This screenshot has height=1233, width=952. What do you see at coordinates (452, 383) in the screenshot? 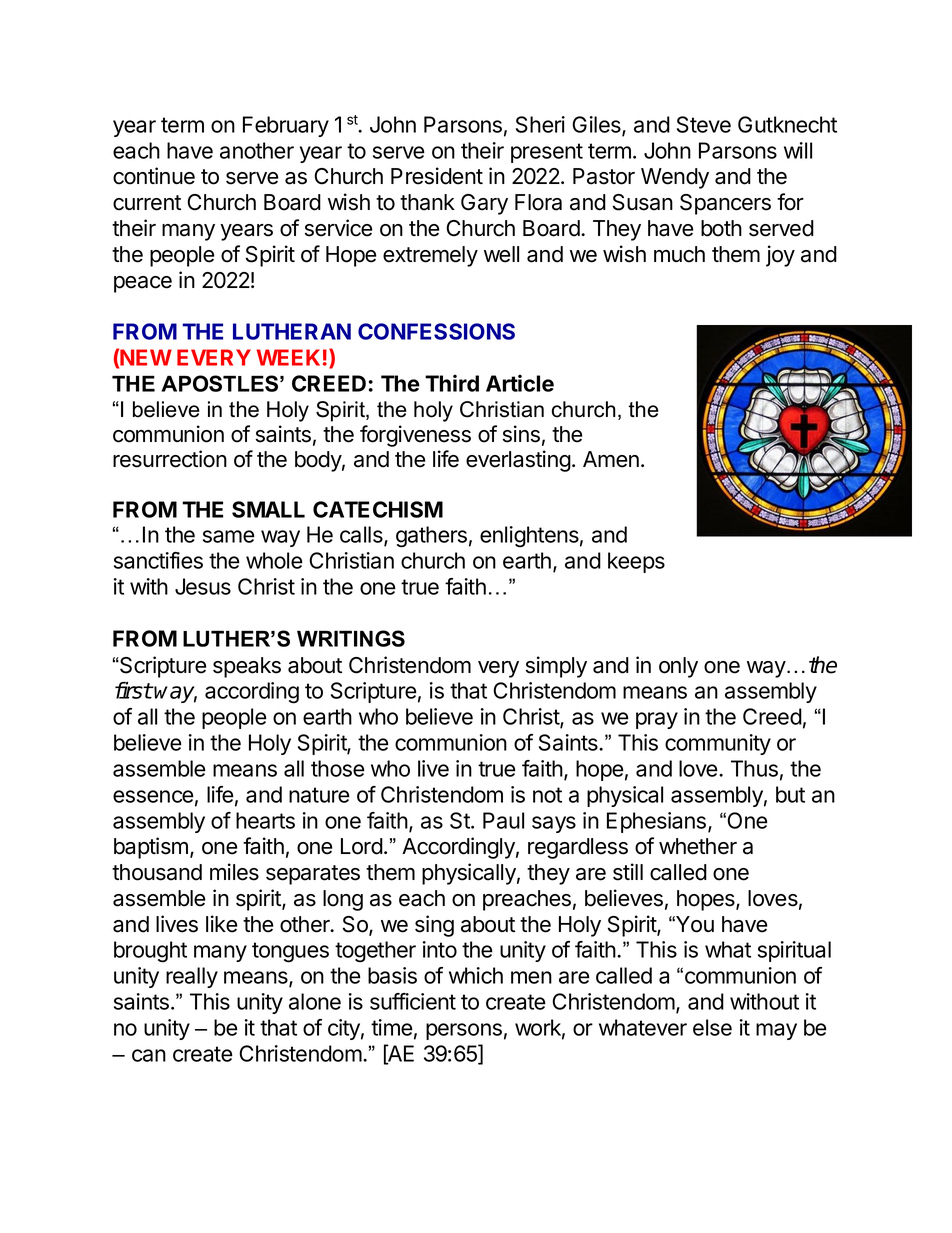
I see `Third` at bounding box center [452, 383].
